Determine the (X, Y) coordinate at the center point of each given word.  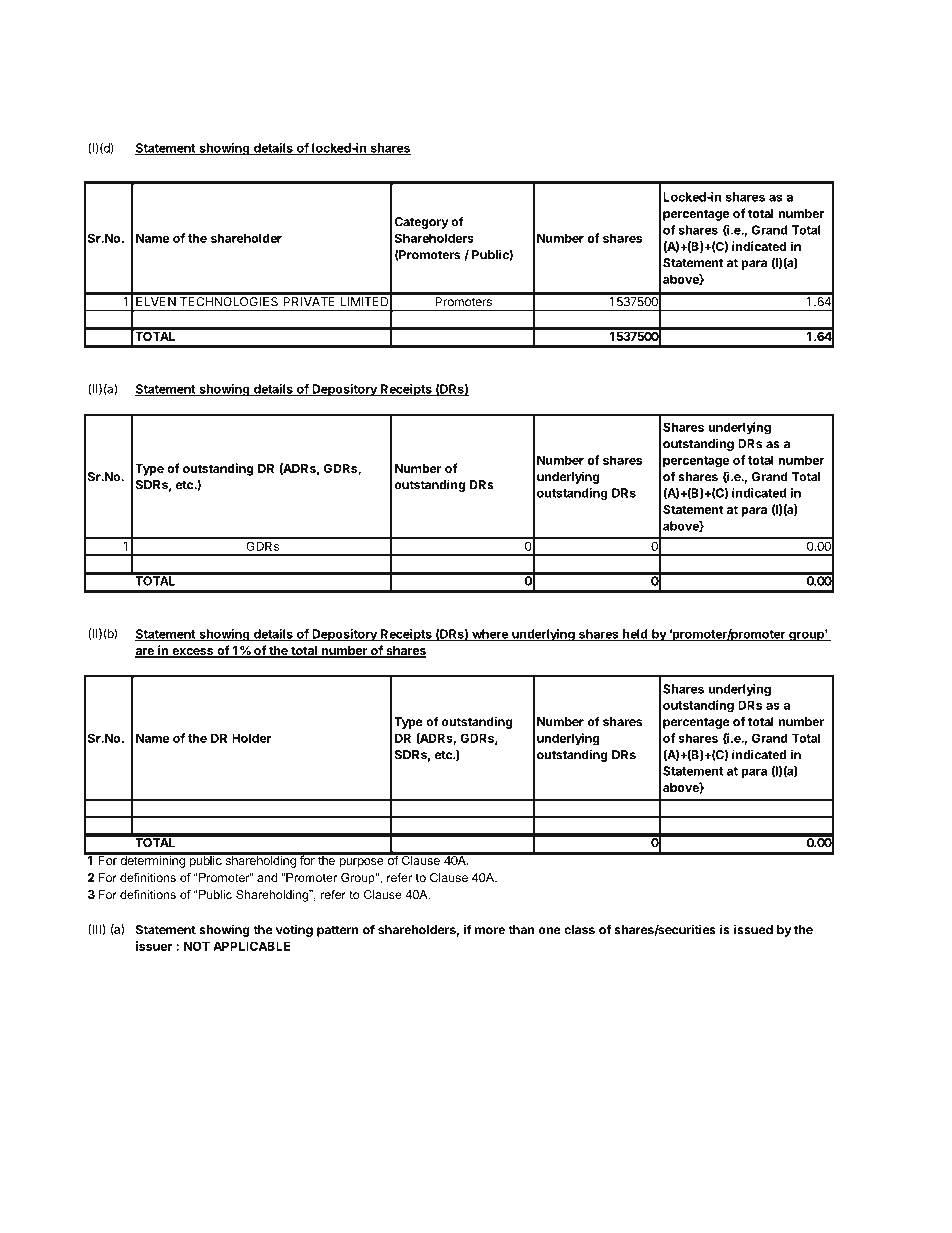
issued (753, 929)
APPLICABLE (251, 946)
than (521, 930)
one (550, 931)
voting (294, 931)
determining (152, 860)
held (635, 635)
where (490, 635)
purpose (361, 863)
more (490, 931)
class (579, 930)
